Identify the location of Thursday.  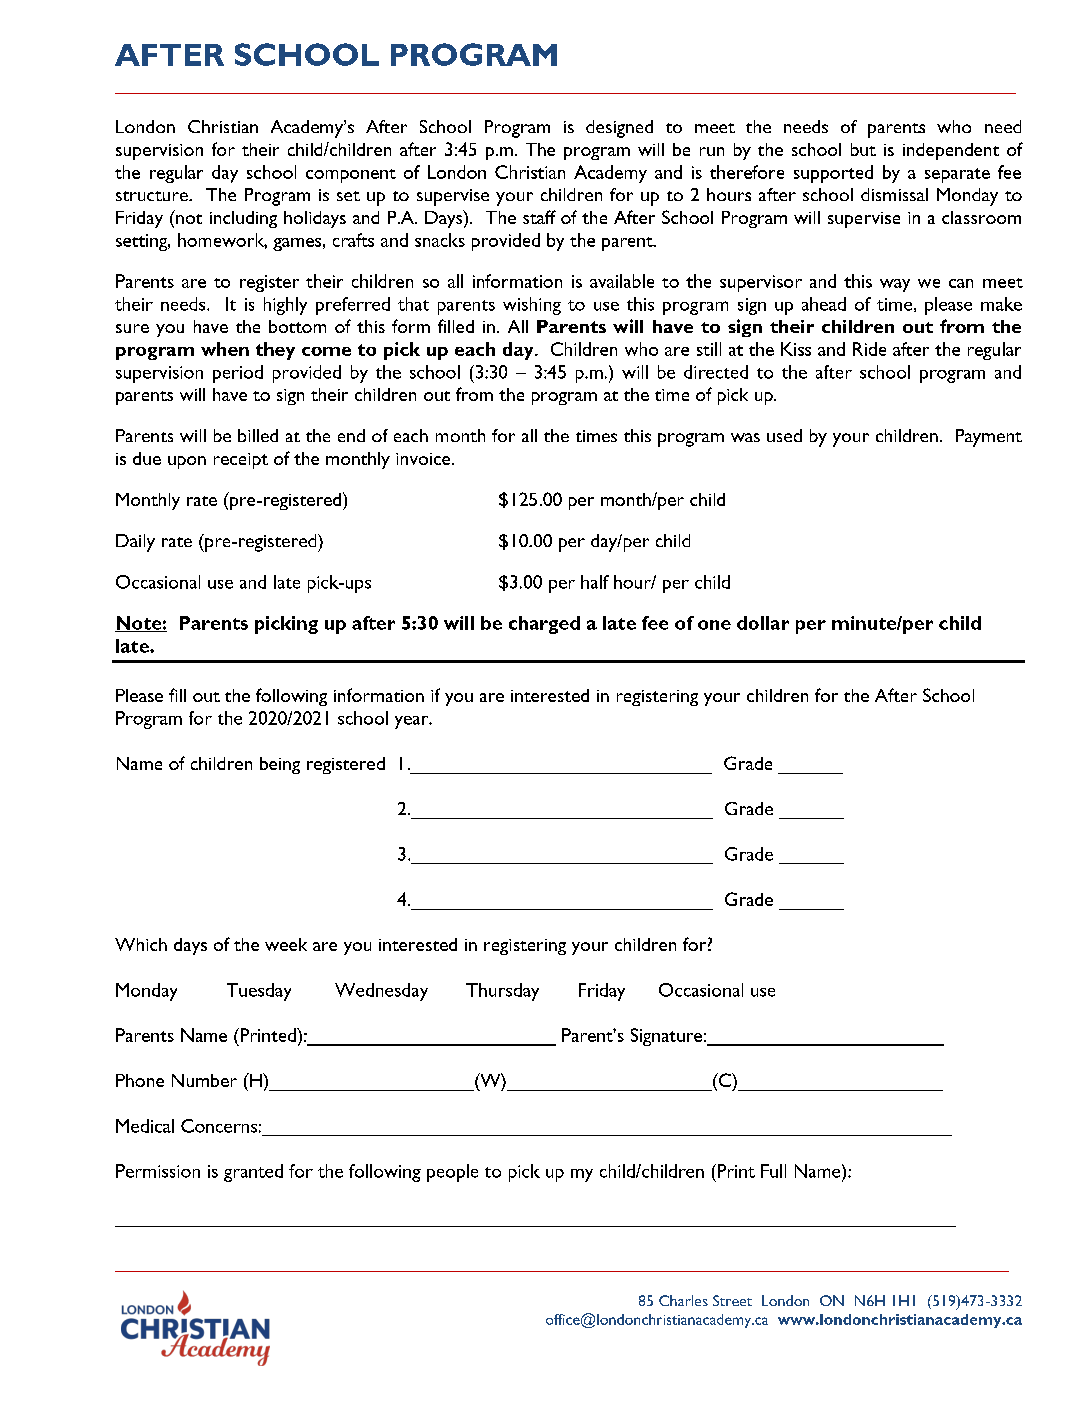
(502, 992).
